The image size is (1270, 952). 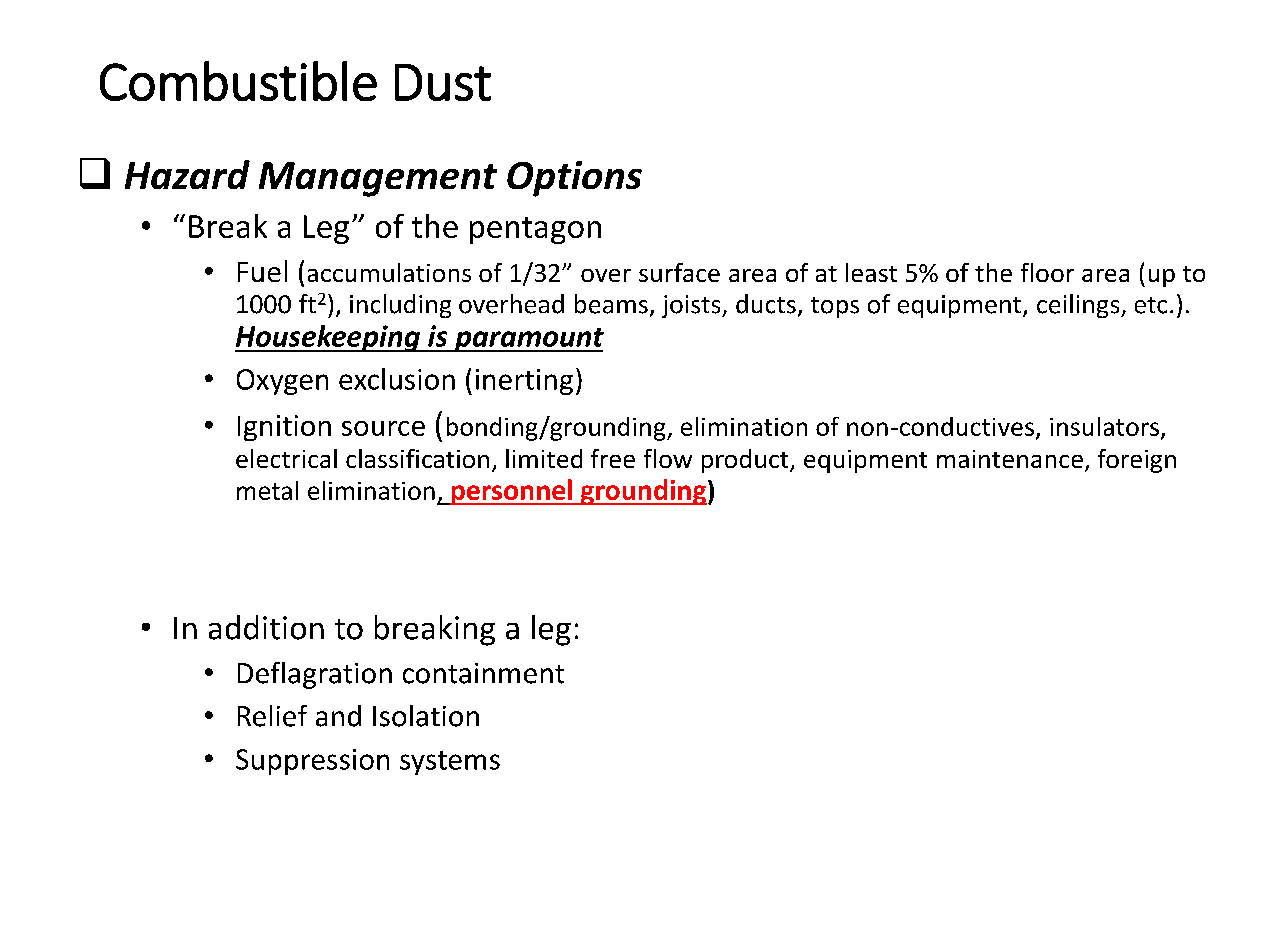 I want to click on Fuel, so click(x=262, y=271).
